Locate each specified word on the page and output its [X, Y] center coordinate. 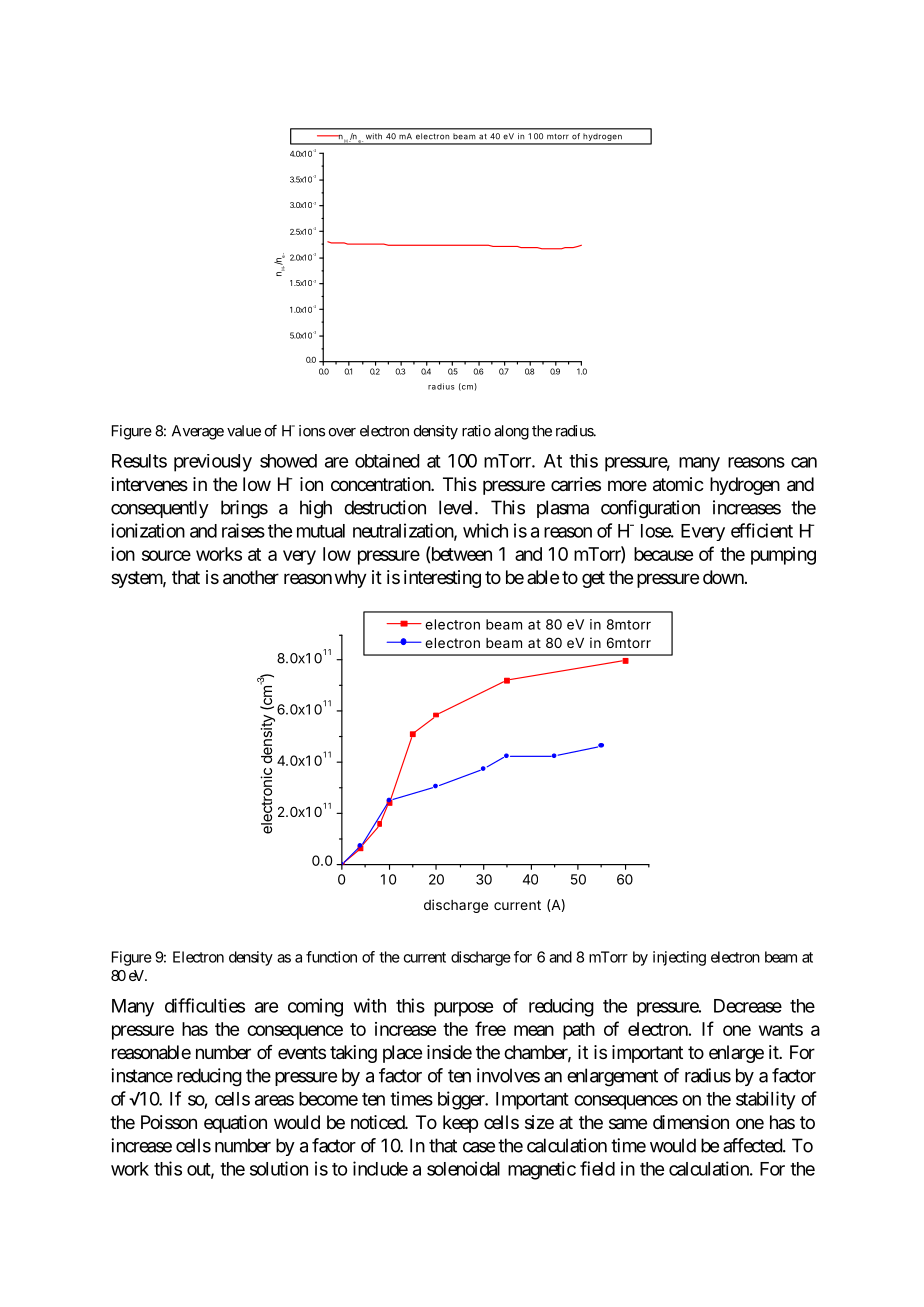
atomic [678, 484]
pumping [783, 556]
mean [534, 1030]
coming [315, 1007]
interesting [442, 579]
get [593, 579]
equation [235, 1124]
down [723, 577]
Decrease [748, 1006]
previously [213, 463]
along [511, 432]
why [351, 579]
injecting [679, 958]
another [251, 577]
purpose [463, 1009]
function [331, 957]
